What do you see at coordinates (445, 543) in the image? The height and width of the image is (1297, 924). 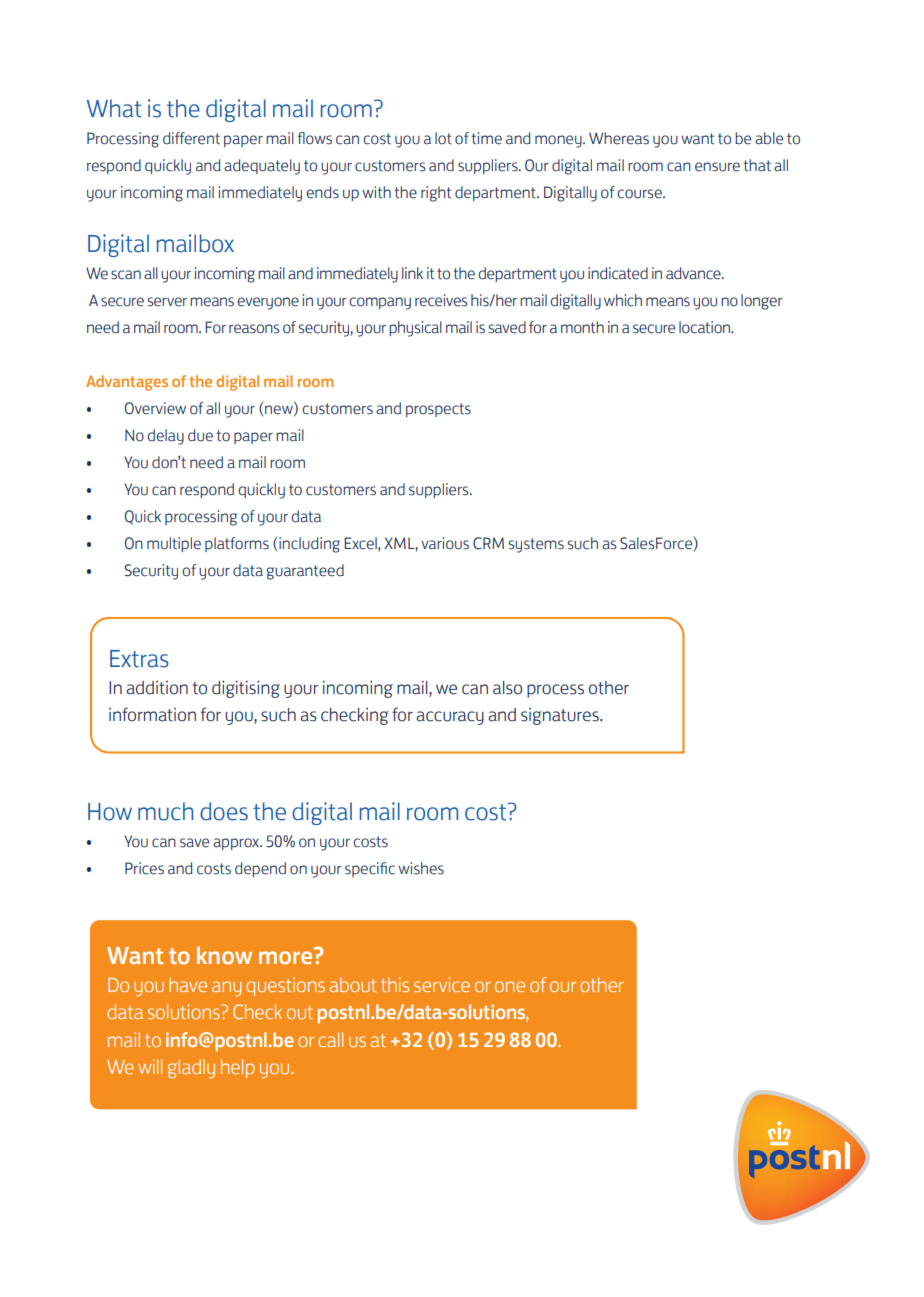 I see `various` at bounding box center [445, 543].
